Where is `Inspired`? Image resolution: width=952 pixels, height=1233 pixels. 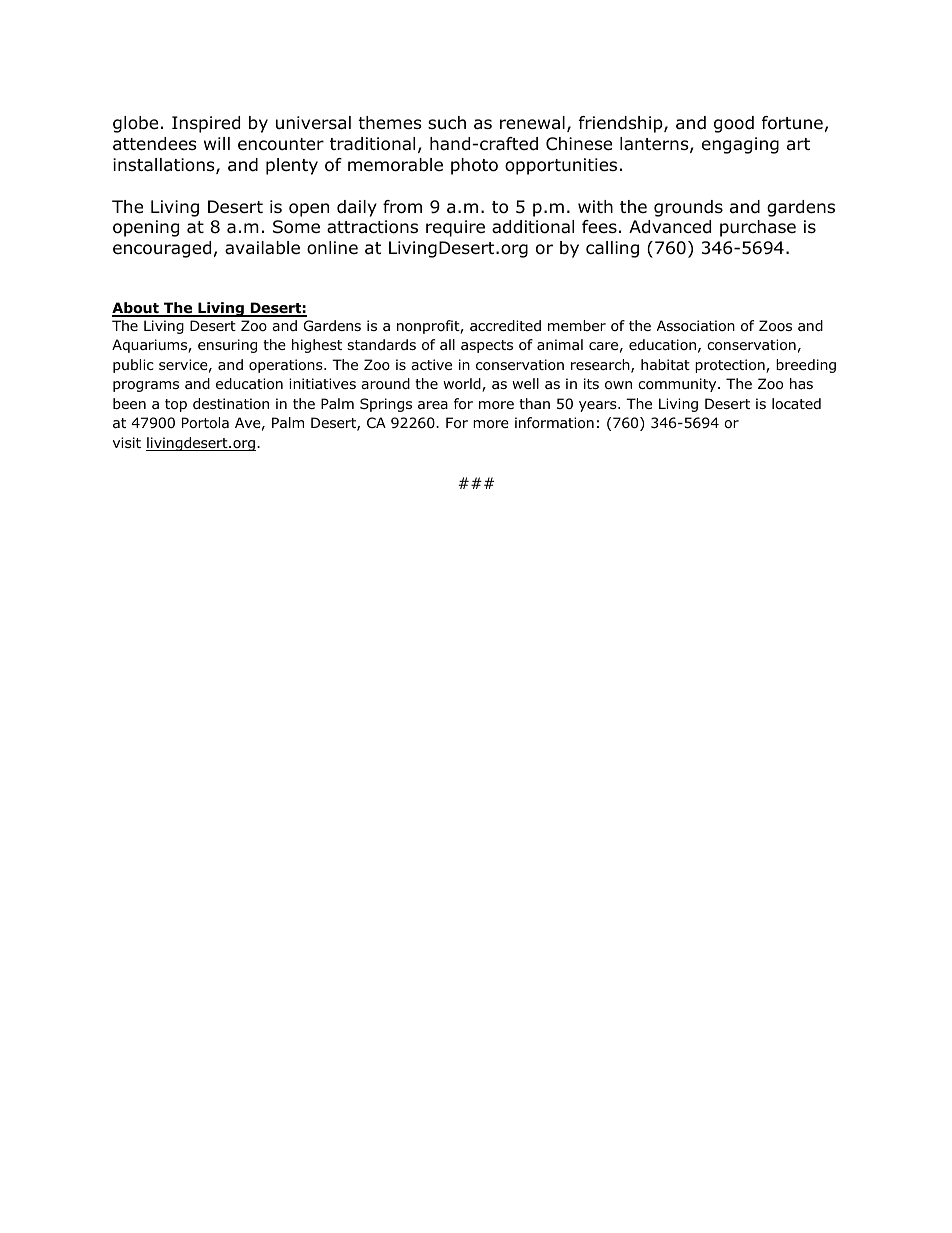 Inspired is located at coordinates (206, 124).
